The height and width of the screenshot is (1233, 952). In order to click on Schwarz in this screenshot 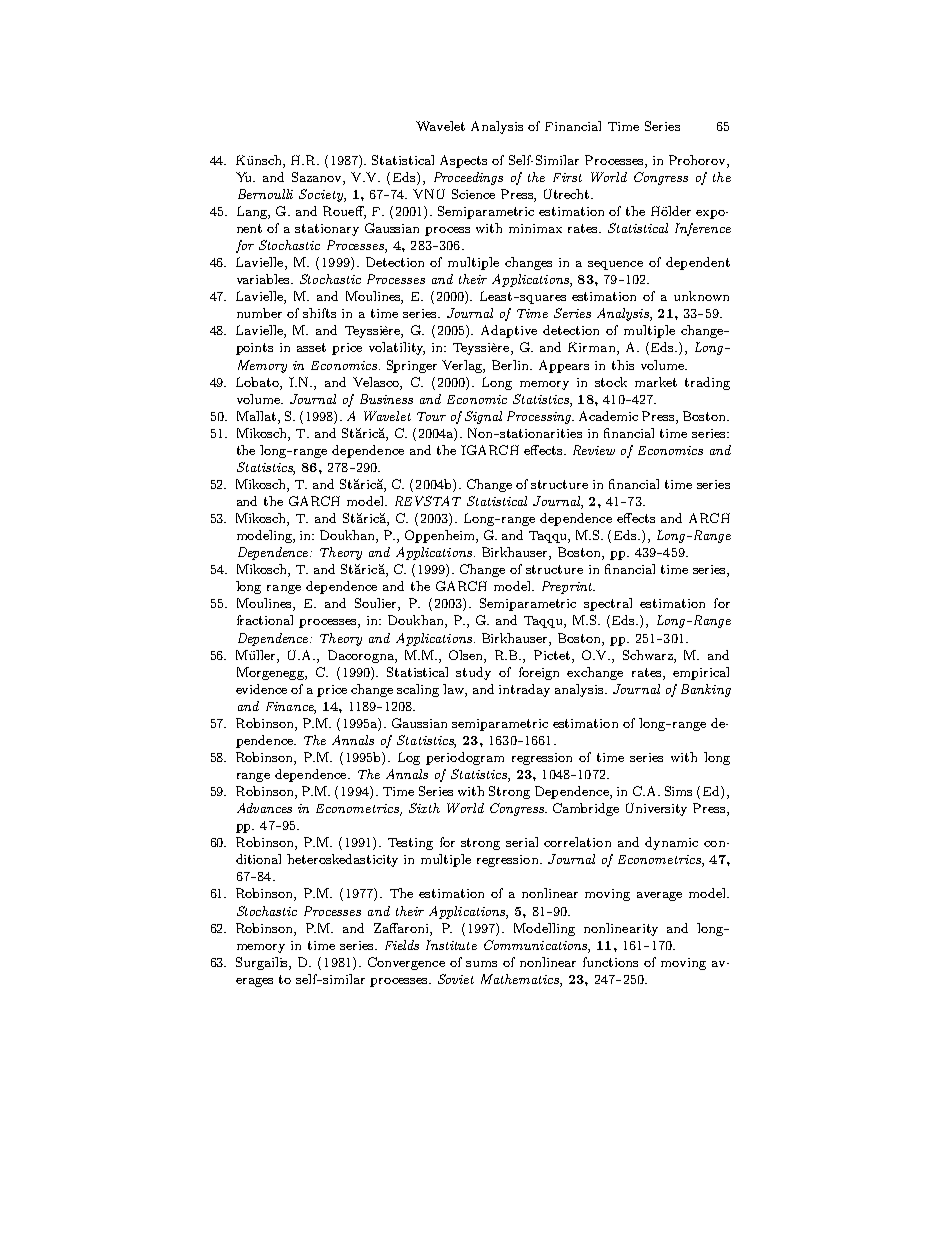, I will do `click(649, 655)`.
